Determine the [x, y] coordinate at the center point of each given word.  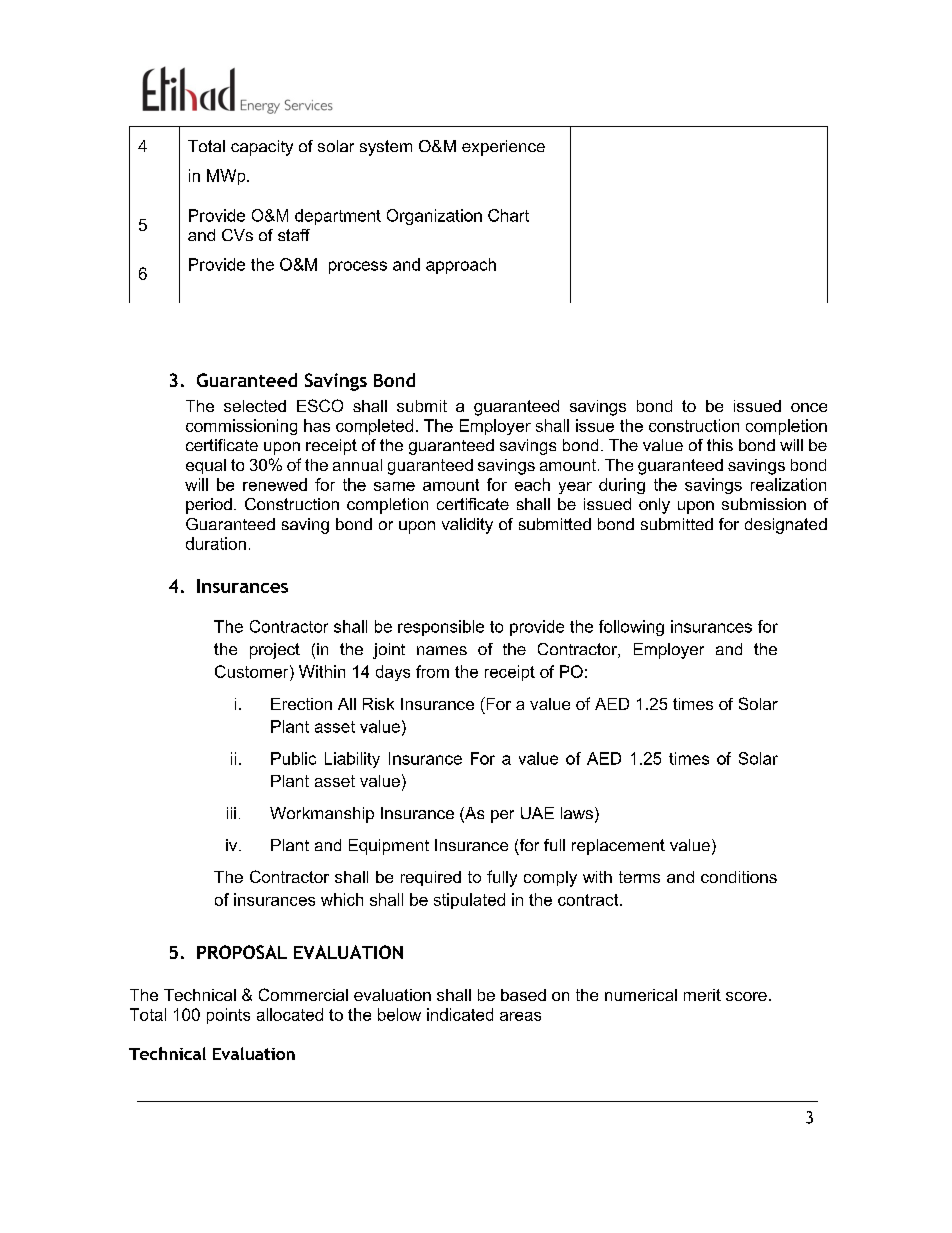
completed [374, 427]
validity [467, 526]
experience [503, 148]
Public [293, 758]
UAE [537, 813]
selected [255, 406]
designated [786, 526]
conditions [739, 877]
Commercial [303, 994]
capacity [262, 148]
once [809, 407]
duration [216, 543]
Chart [508, 215]
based [523, 995]
